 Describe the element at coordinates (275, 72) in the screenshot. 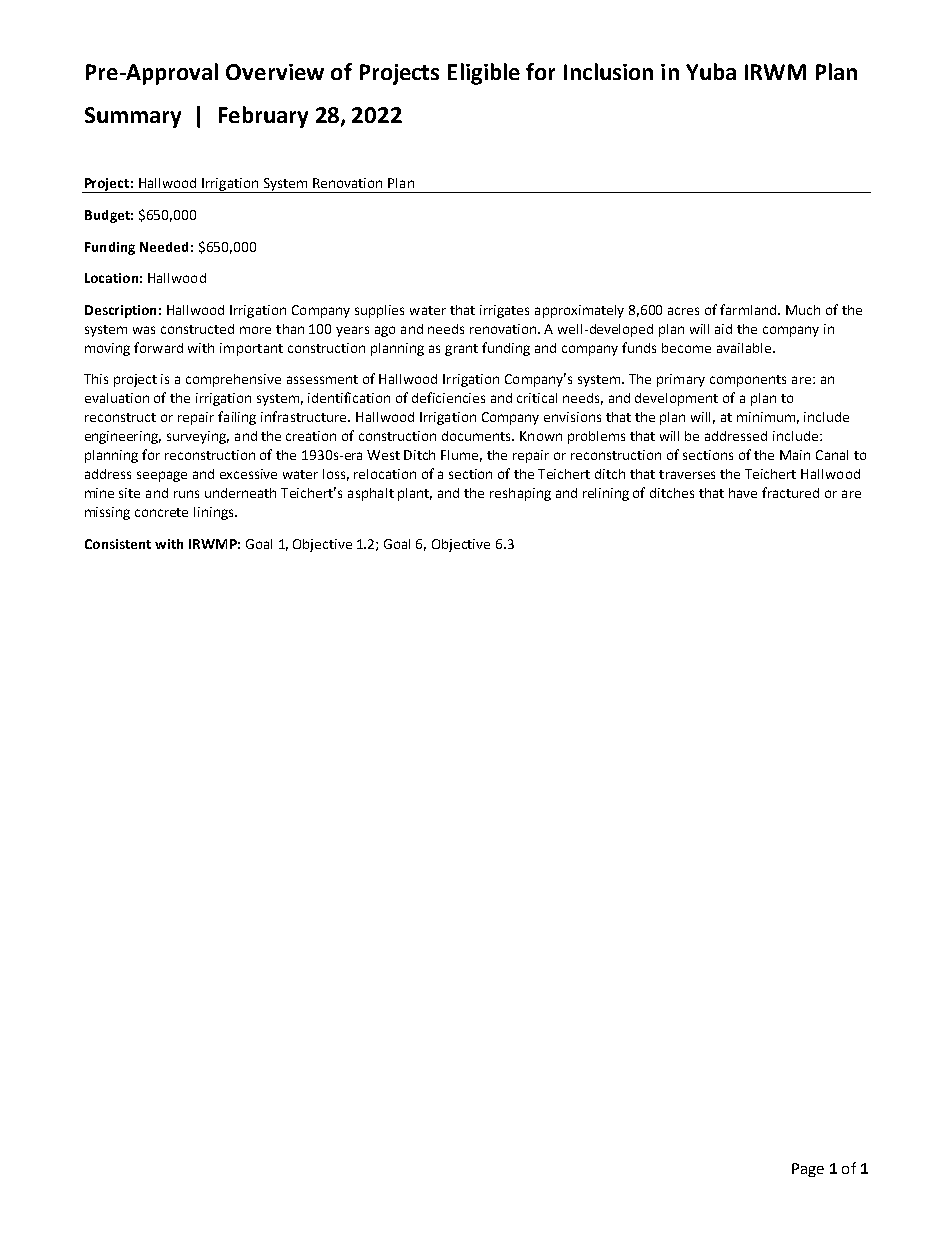

I see `Overview` at that location.
